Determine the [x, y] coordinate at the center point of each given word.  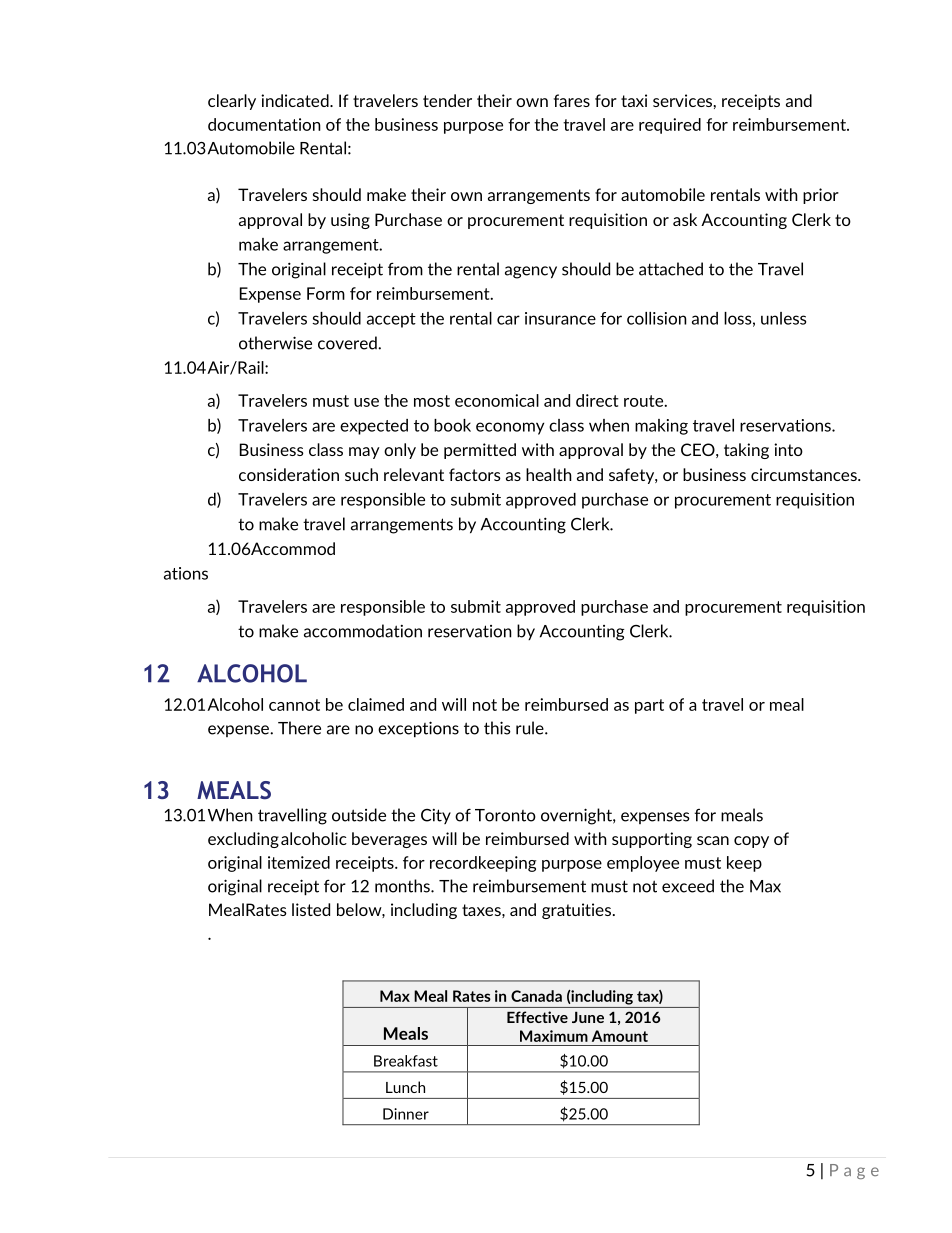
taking [746, 451]
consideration [289, 474]
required [670, 126]
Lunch [405, 1087]
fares [572, 100]
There [299, 728]
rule [531, 728]
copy [751, 842]
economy [510, 428]
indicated [296, 100]
